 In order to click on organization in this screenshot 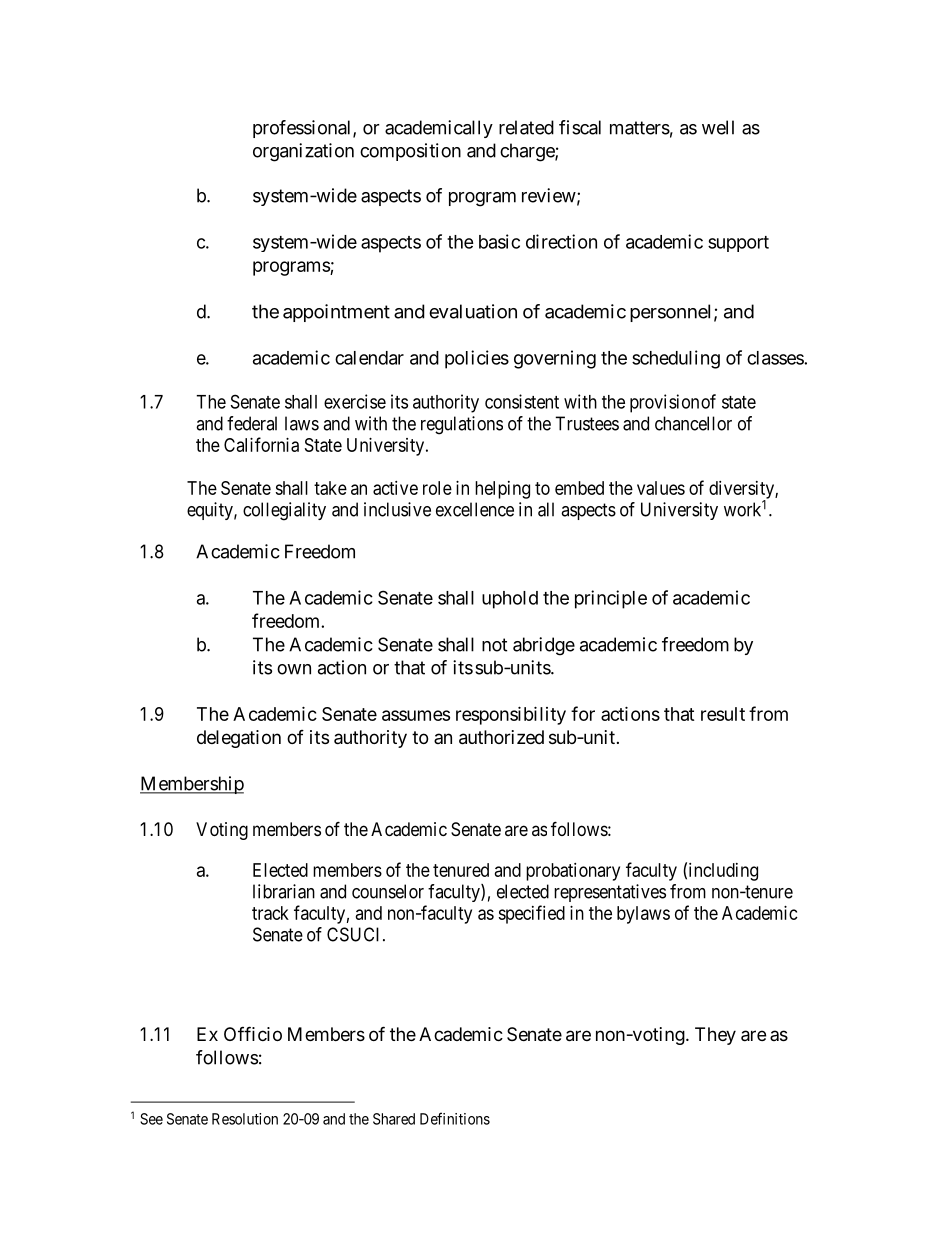, I will do `click(303, 152)`.
